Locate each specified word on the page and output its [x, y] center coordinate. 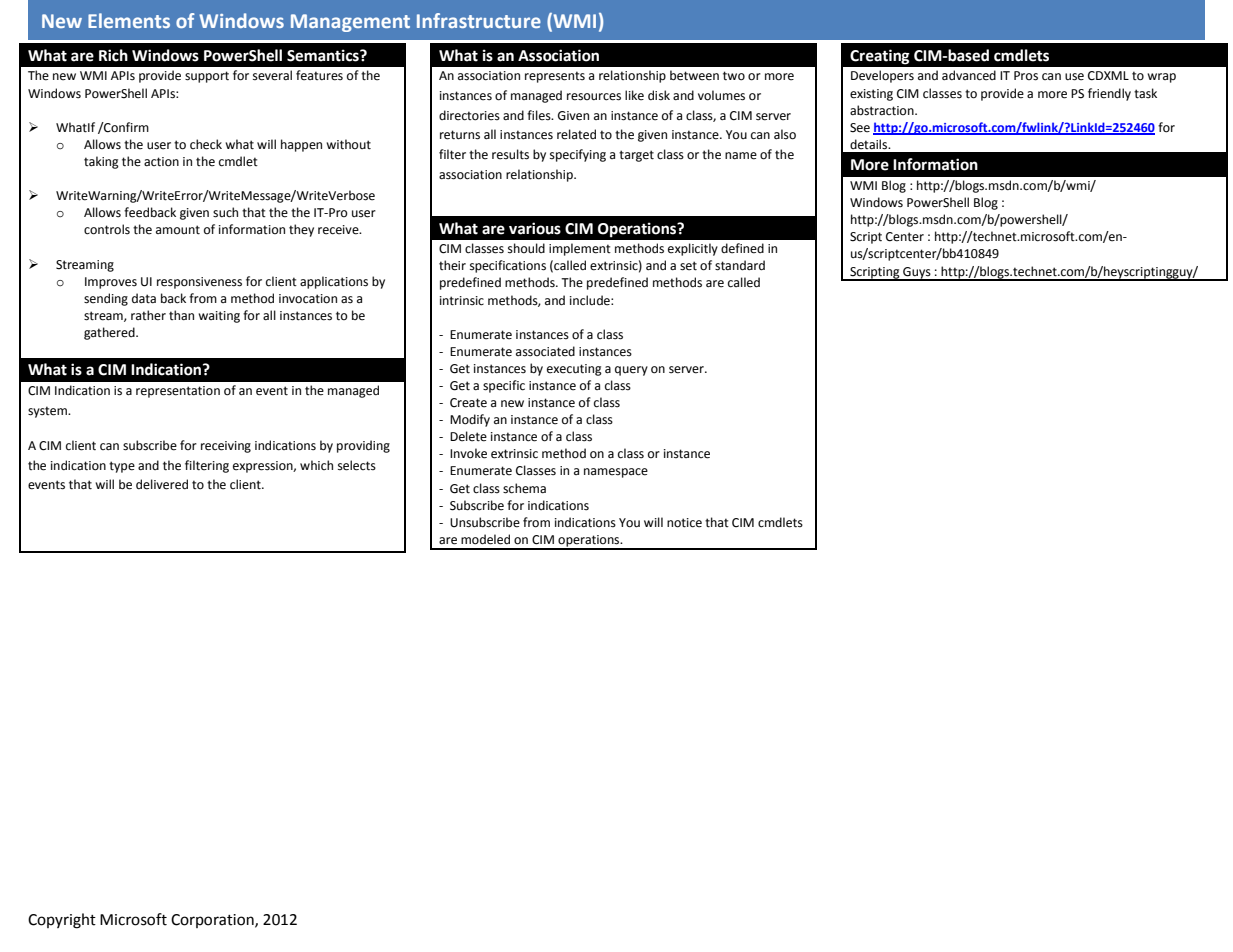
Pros [1026, 76]
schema [524, 488]
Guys [917, 274]
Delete [468, 436]
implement [580, 249]
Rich [113, 55]
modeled [485, 539]
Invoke [468, 453]
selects [357, 465]
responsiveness [199, 283]
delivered [162, 484]
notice [684, 523]
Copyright [62, 921]
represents [555, 77]
